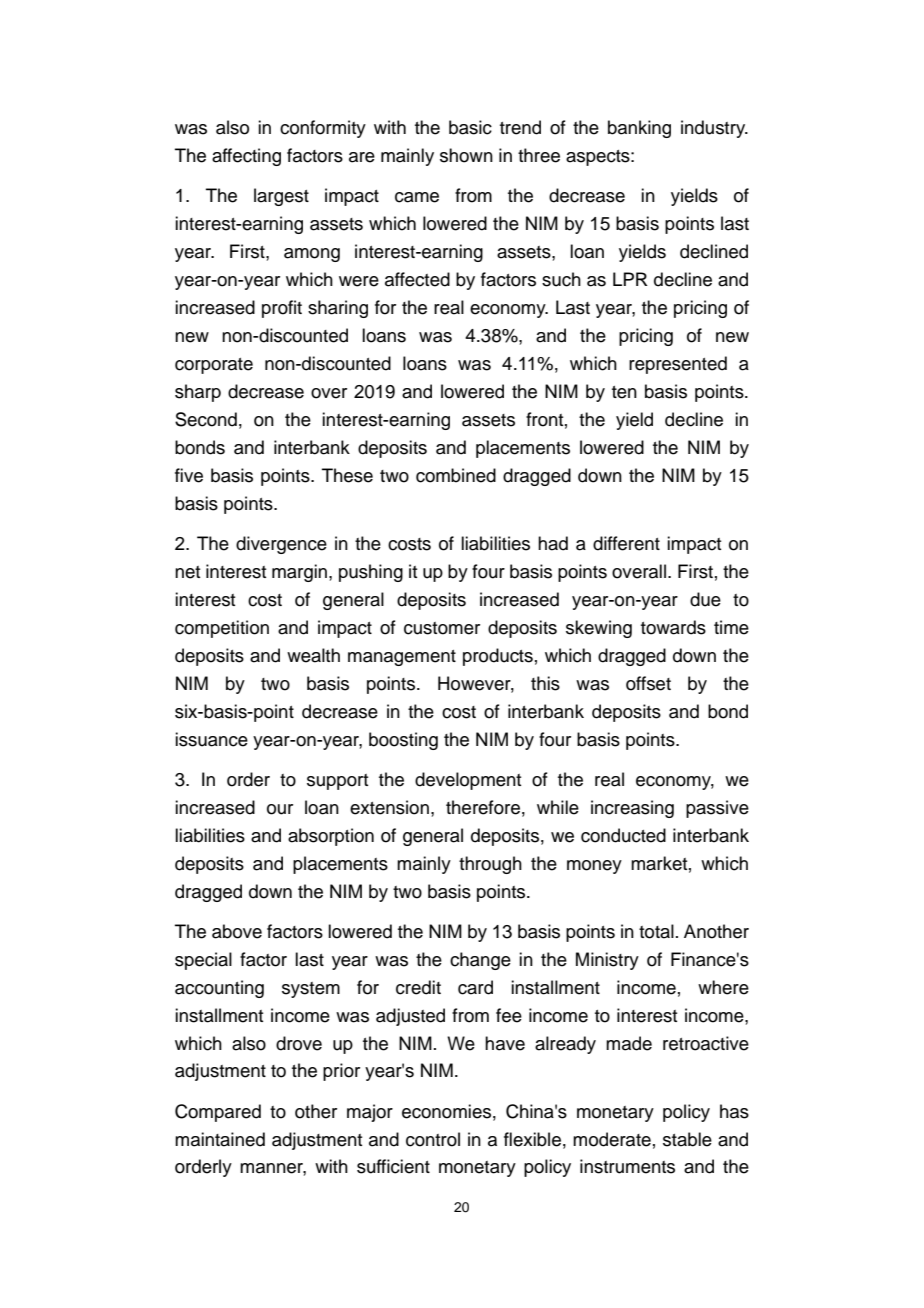 Image resolution: width=924 pixels, height=1308 pixels. I want to click on offset, so click(648, 683).
